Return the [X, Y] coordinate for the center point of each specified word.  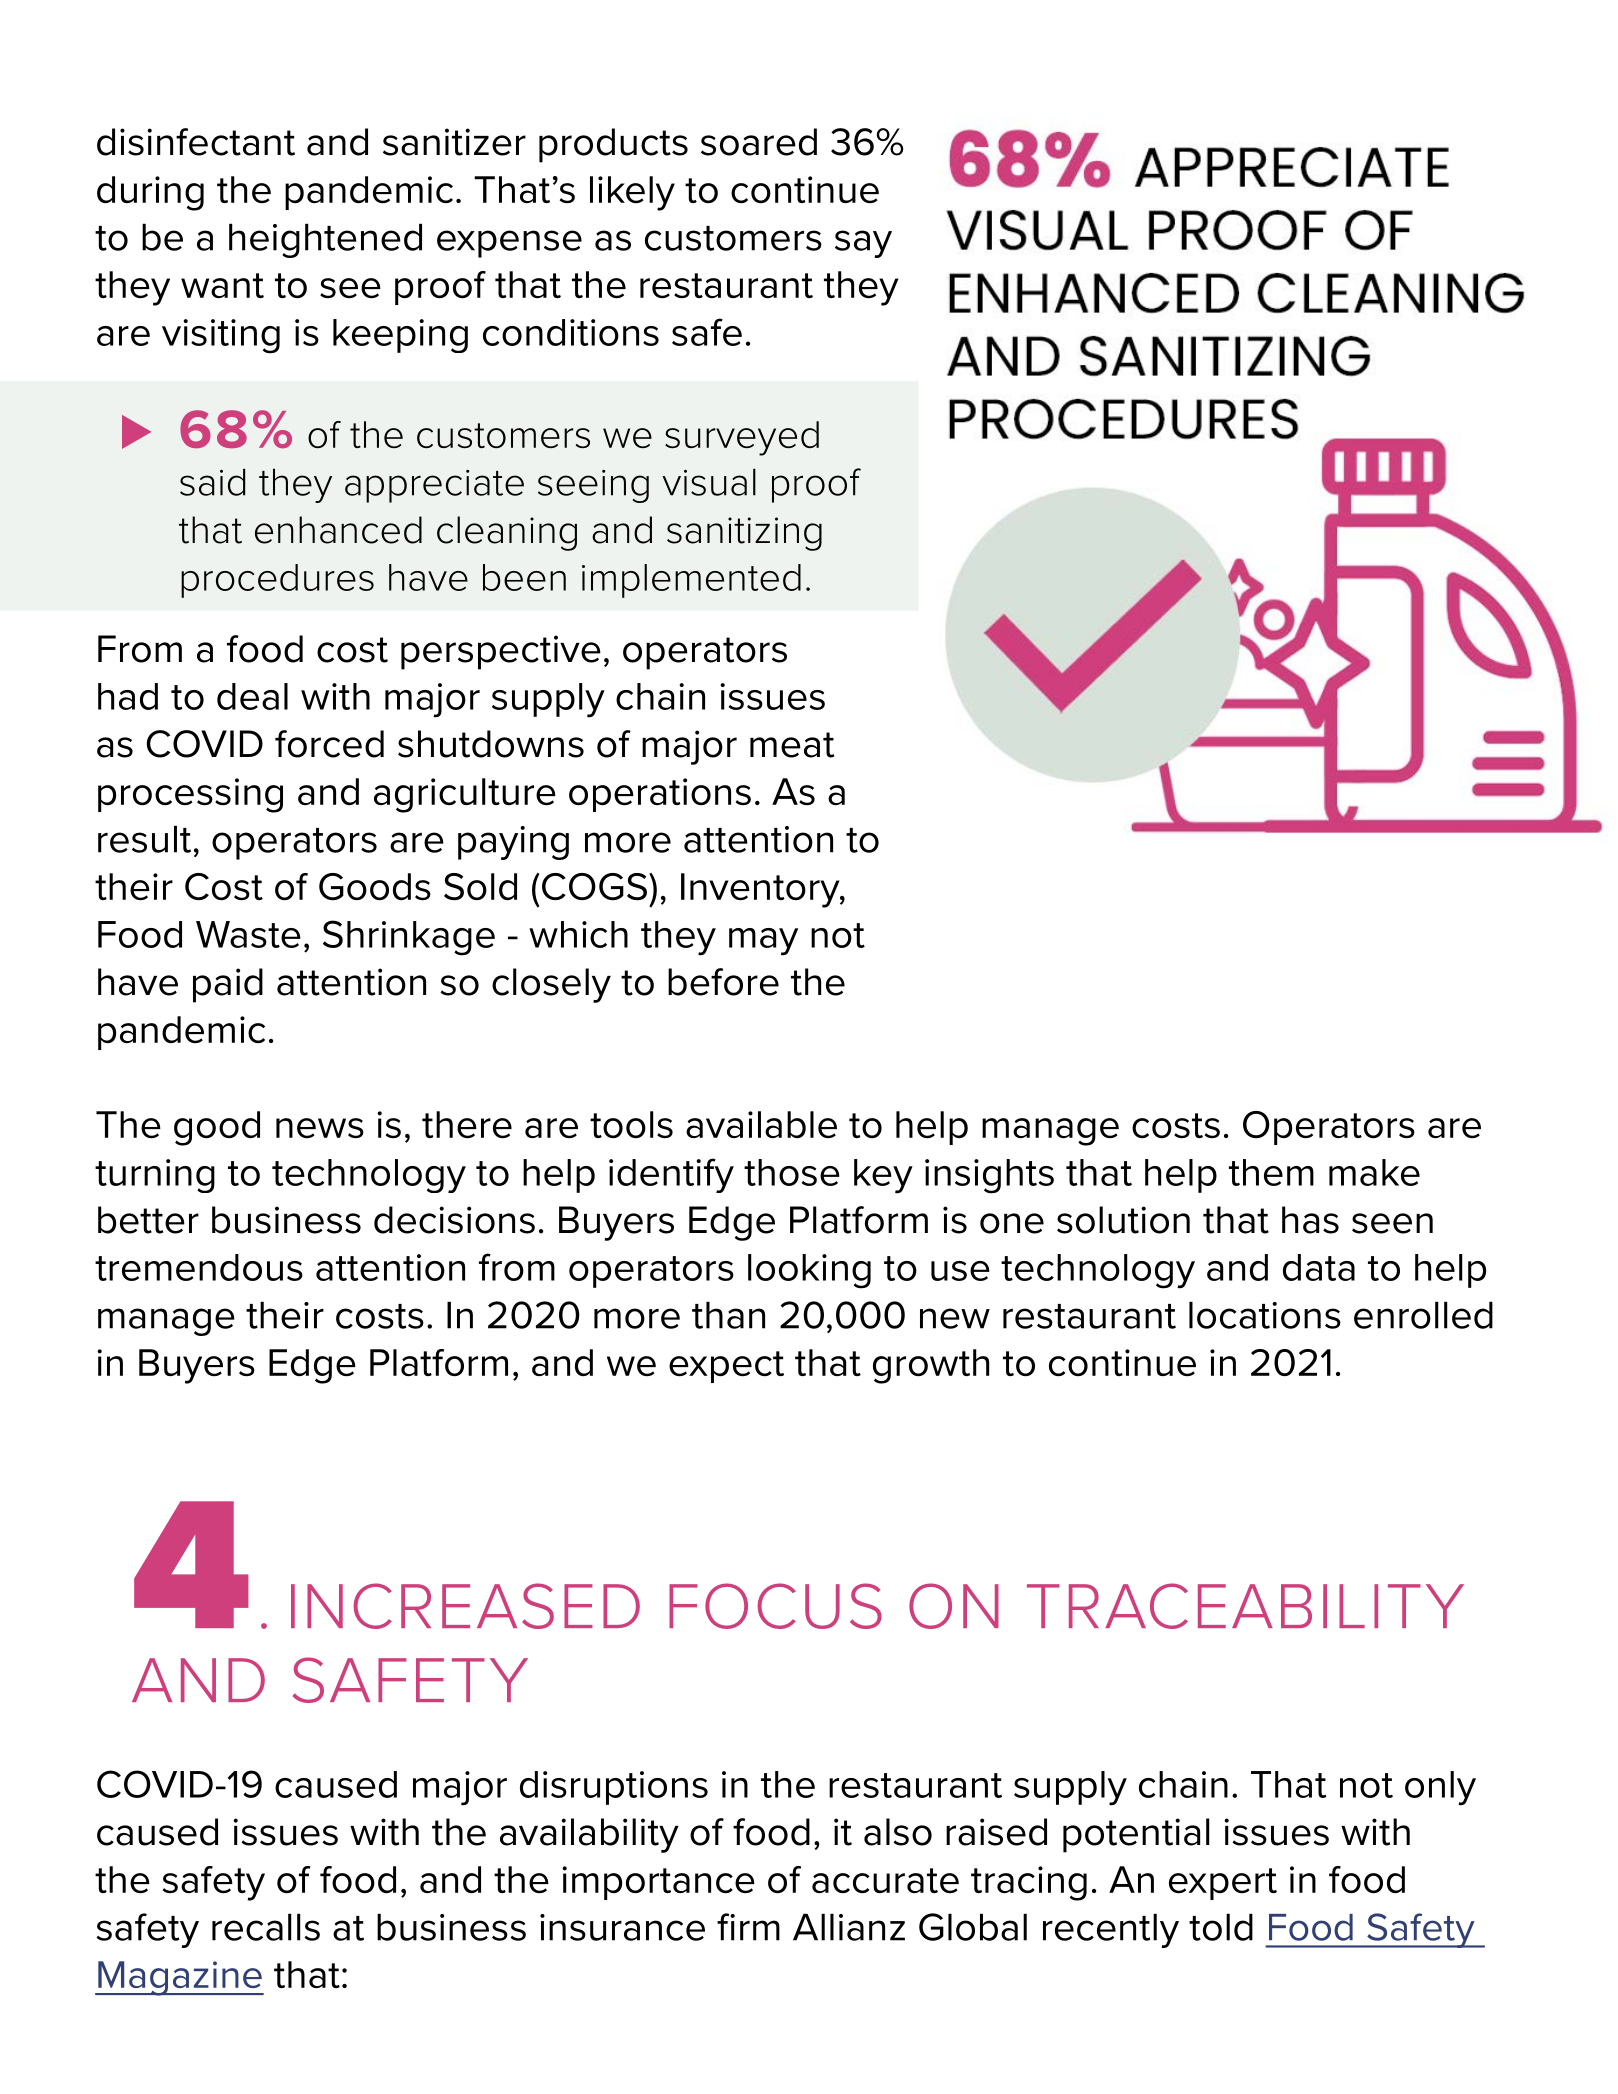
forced [329, 744]
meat [792, 745]
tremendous [199, 1267]
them [1271, 1172]
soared [759, 142]
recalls [266, 1927]
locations [1265, 1315]
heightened [325, 240]
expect [726, 1367]
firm [748, 1927]
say [863, 244]
